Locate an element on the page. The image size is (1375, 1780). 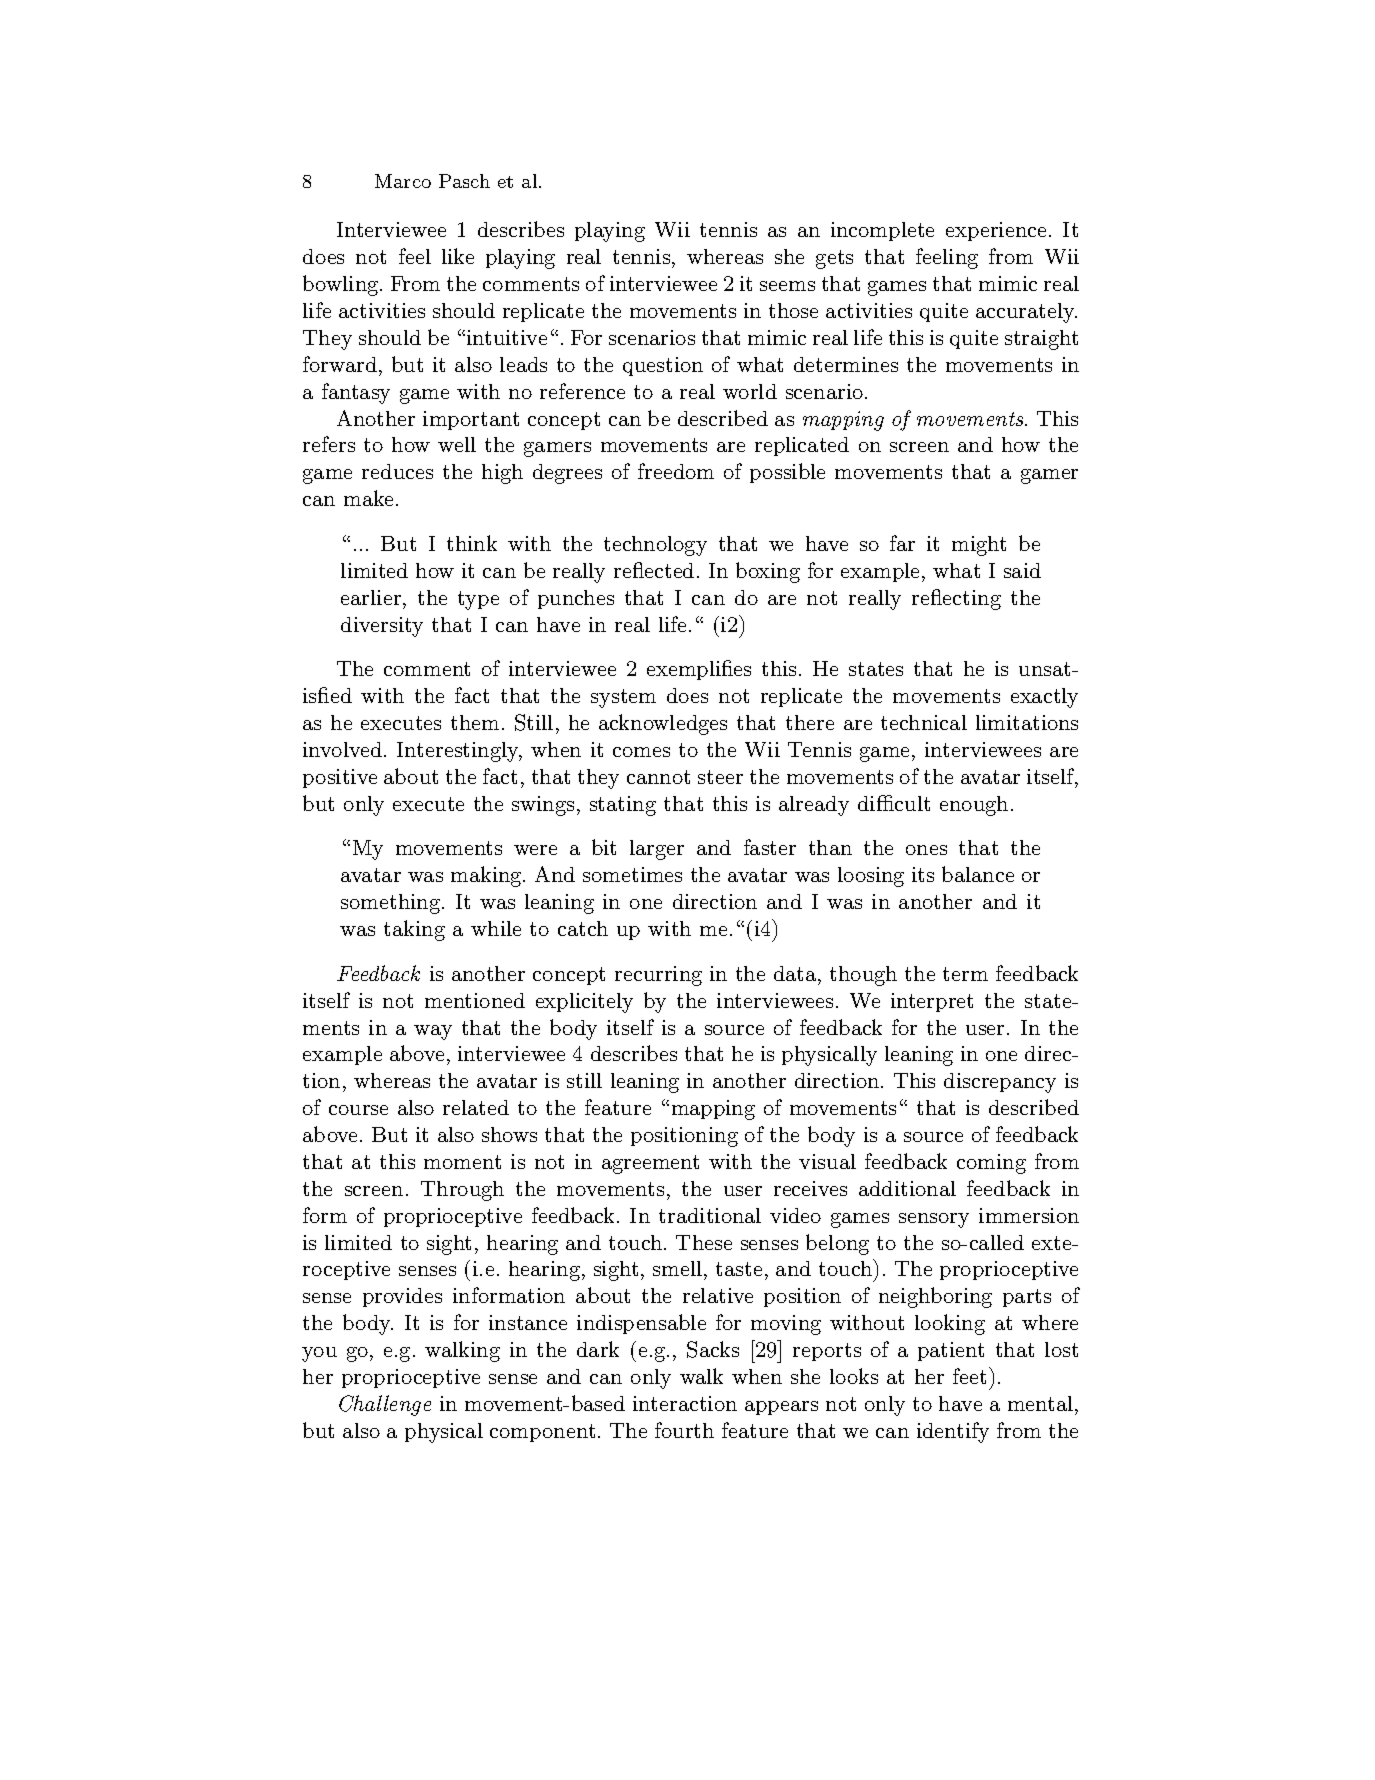
Marco is located at coordinates (403, 181).
